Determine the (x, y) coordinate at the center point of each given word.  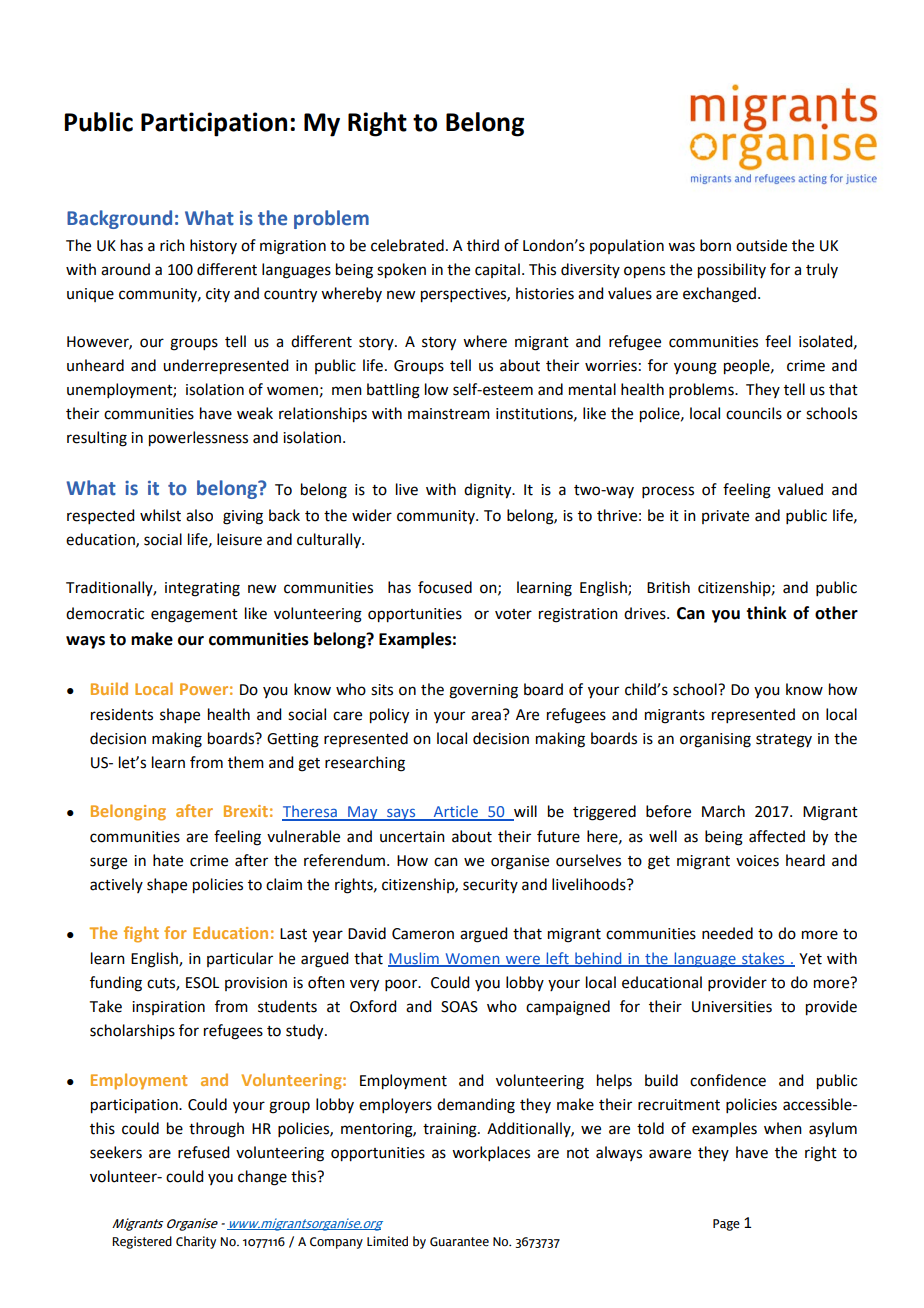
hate (168, 860)
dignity (489, 491)
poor (402, 985)
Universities (732, 1007)
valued (800, 489)
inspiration (168, 1008)
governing (483, 691)
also (199, 515)
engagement (194, 616)
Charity (196, 1242)
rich (172, 245)
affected (777, 836)
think (766, 613)
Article (455, 812)
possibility (732, 271)
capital (497, 270)
